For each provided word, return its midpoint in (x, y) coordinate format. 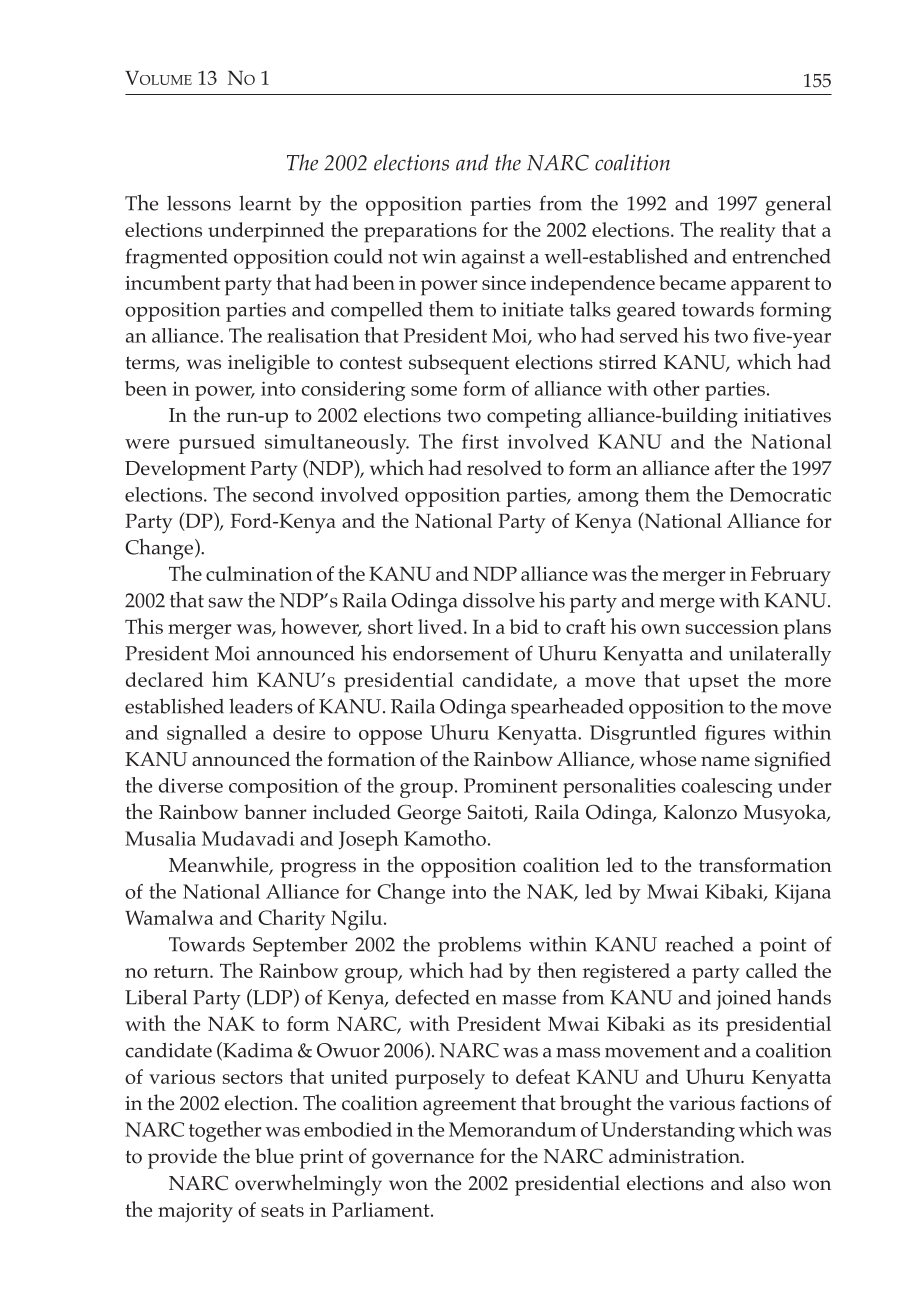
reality (748, 232)
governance (423, 1161)
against (493, 259)
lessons (199, 203)
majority (195, 1213)
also (768, 1183)
